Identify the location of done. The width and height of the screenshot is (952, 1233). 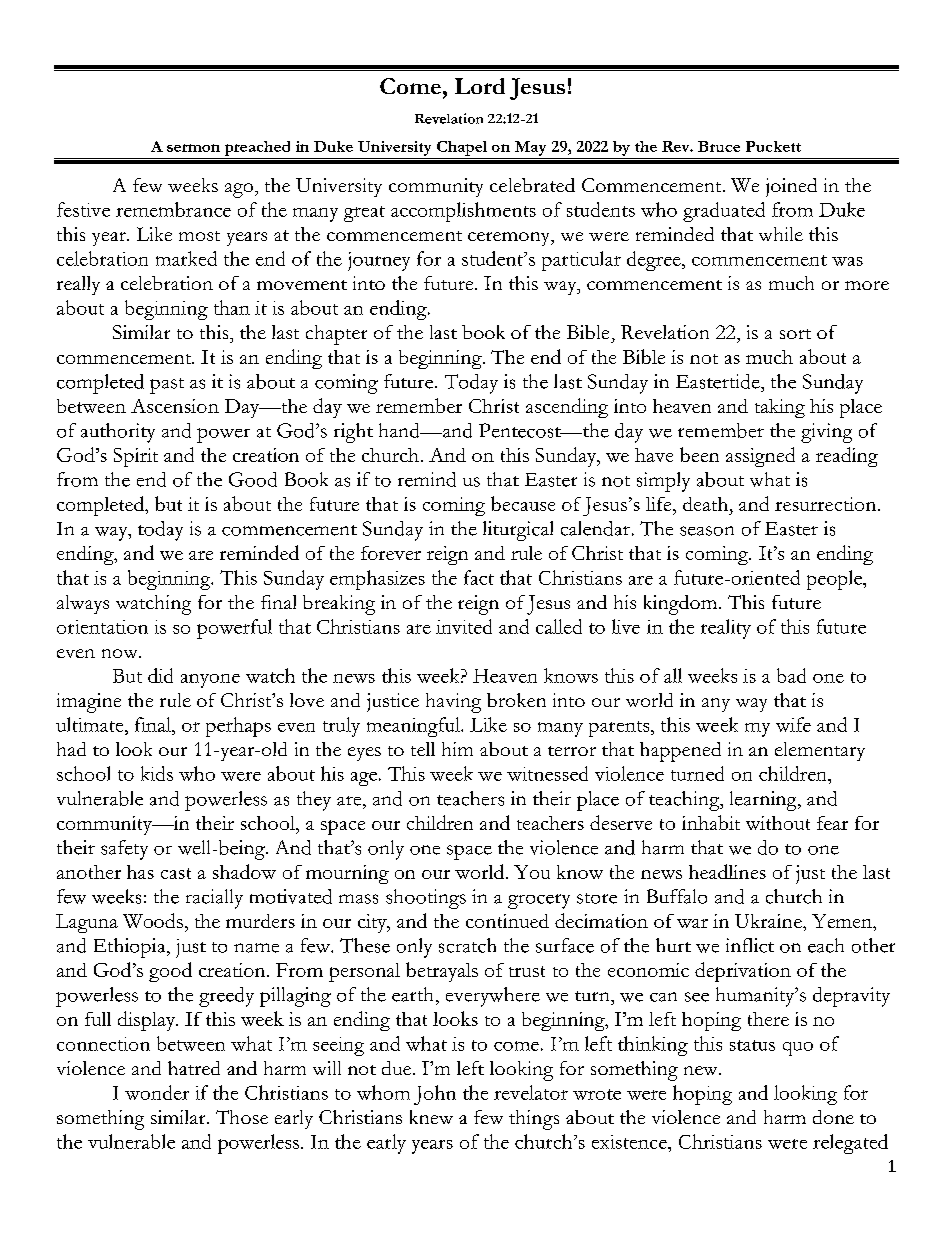
(833, 1117).
